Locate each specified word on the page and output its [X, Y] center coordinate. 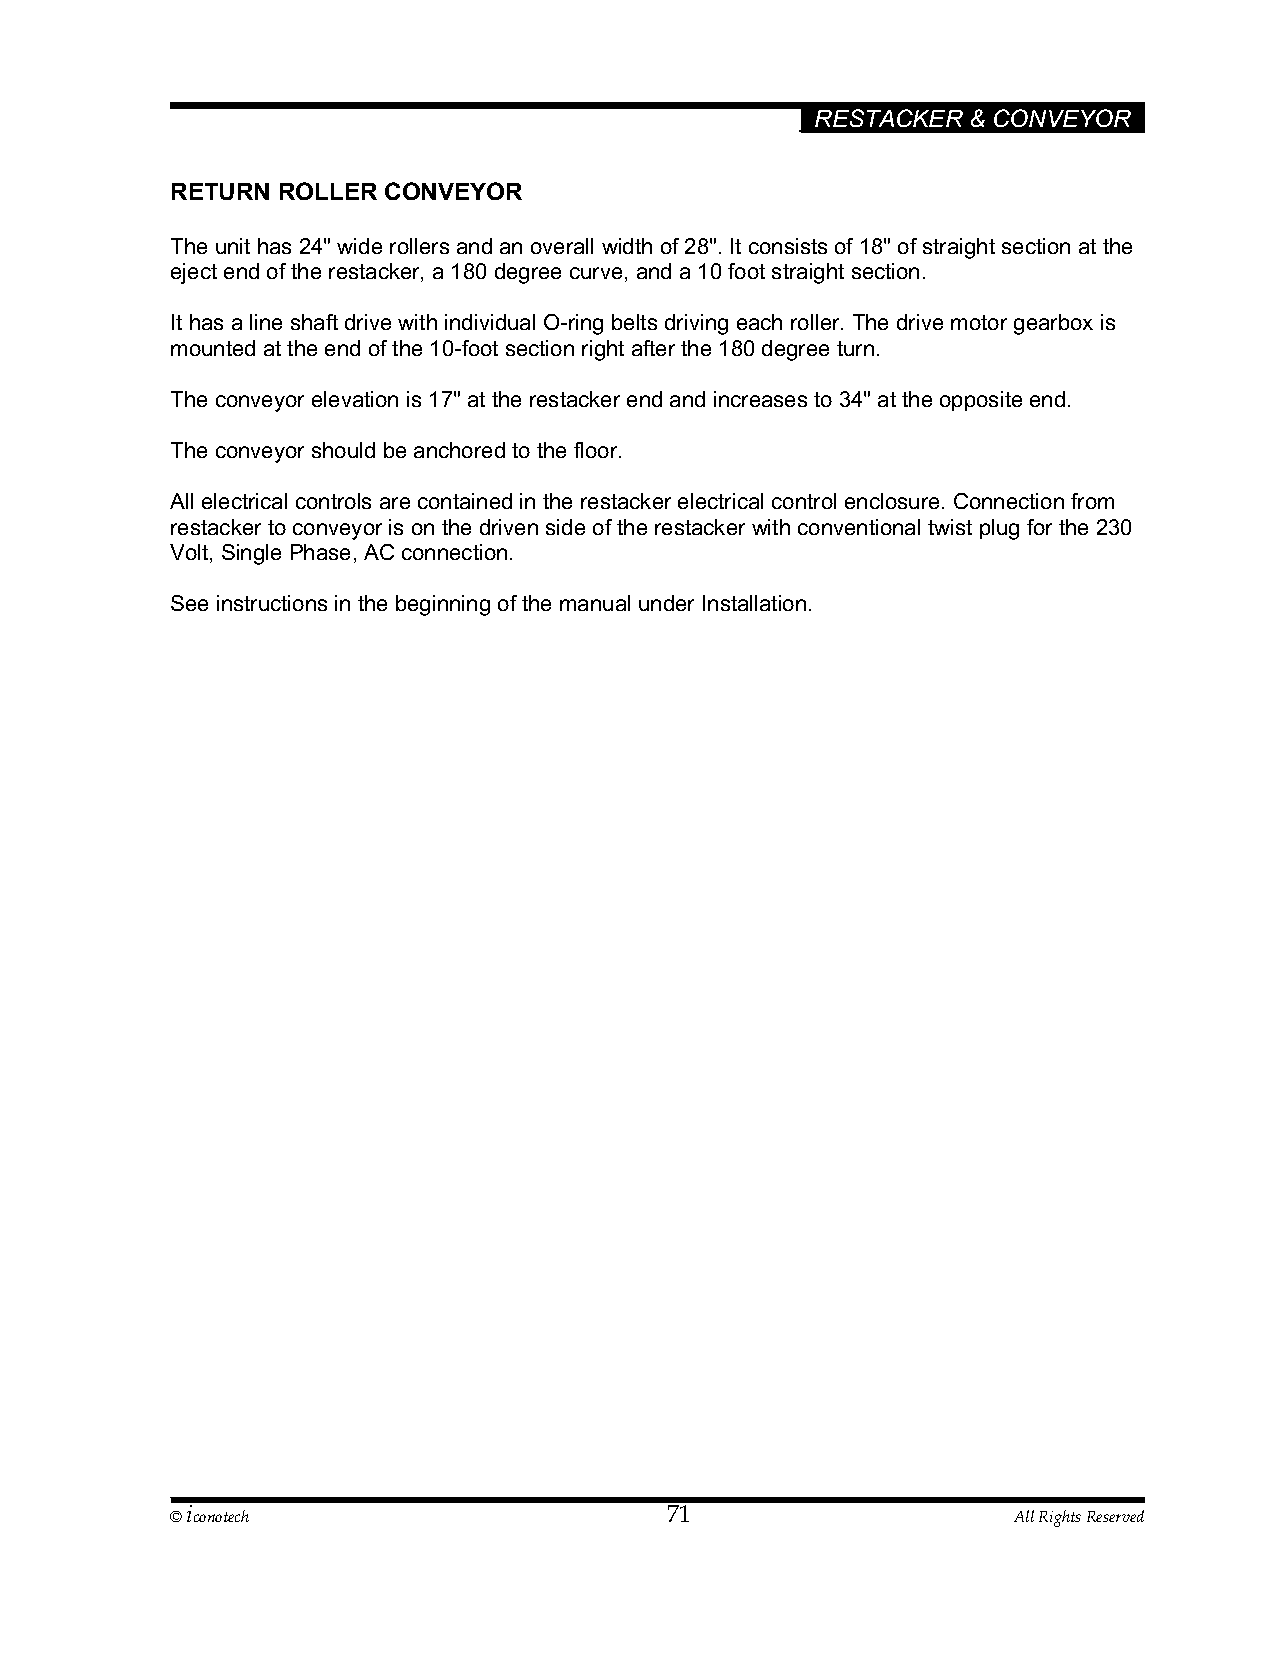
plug [999, 529]
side [565, 527]
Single [251, 554]
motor [979, 322]
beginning [443, 605]
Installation [754, 603]
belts [634, 322]
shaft [314, 322]
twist [950, 527]
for [1039, 527]
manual [595, 603]
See [189, 603]
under [666, 603]
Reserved [1115, 1516]
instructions [272, 603]
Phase [320, 552]
